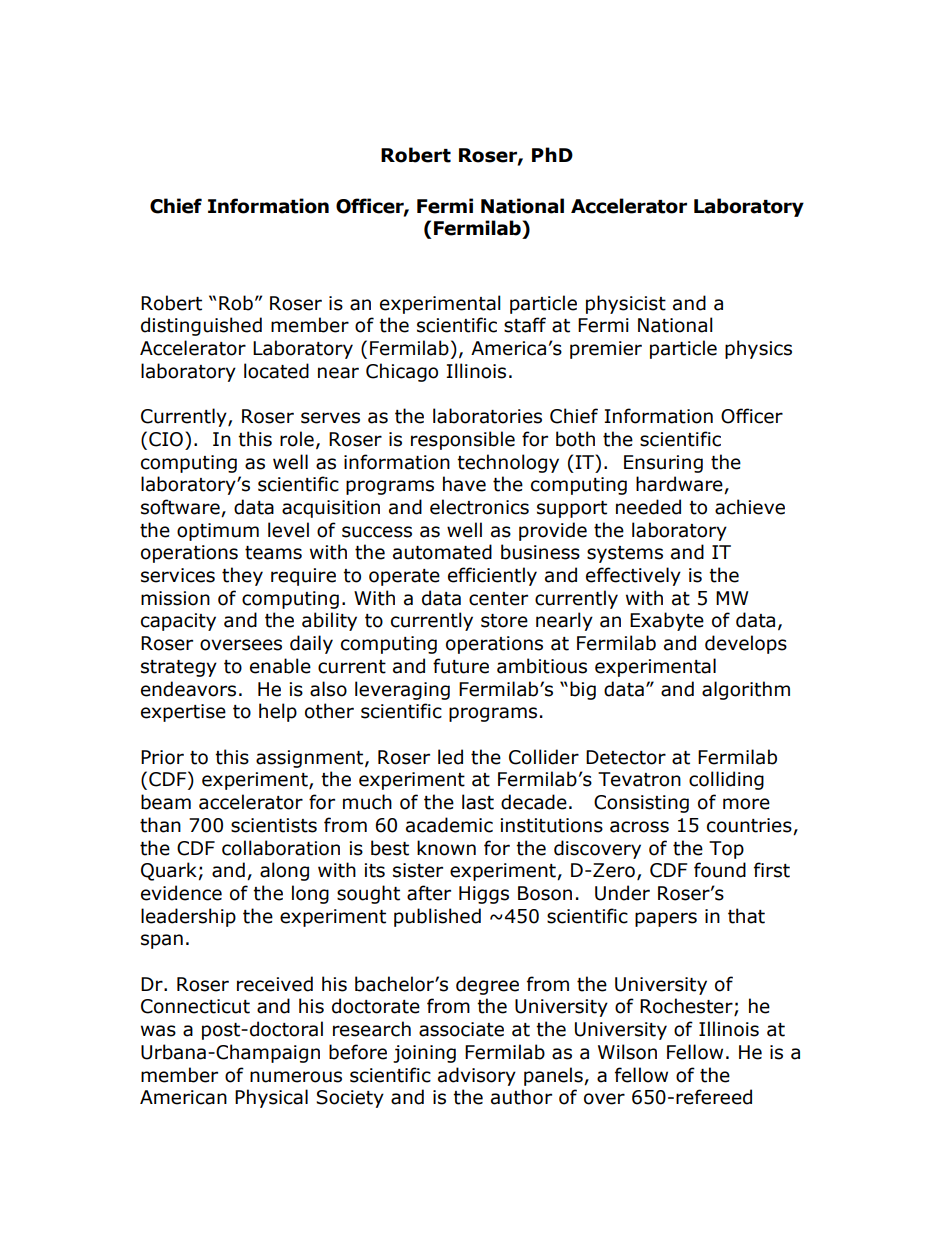  Describe the element at coordinates (758, 349) in the page. I see `physics` at that location.
